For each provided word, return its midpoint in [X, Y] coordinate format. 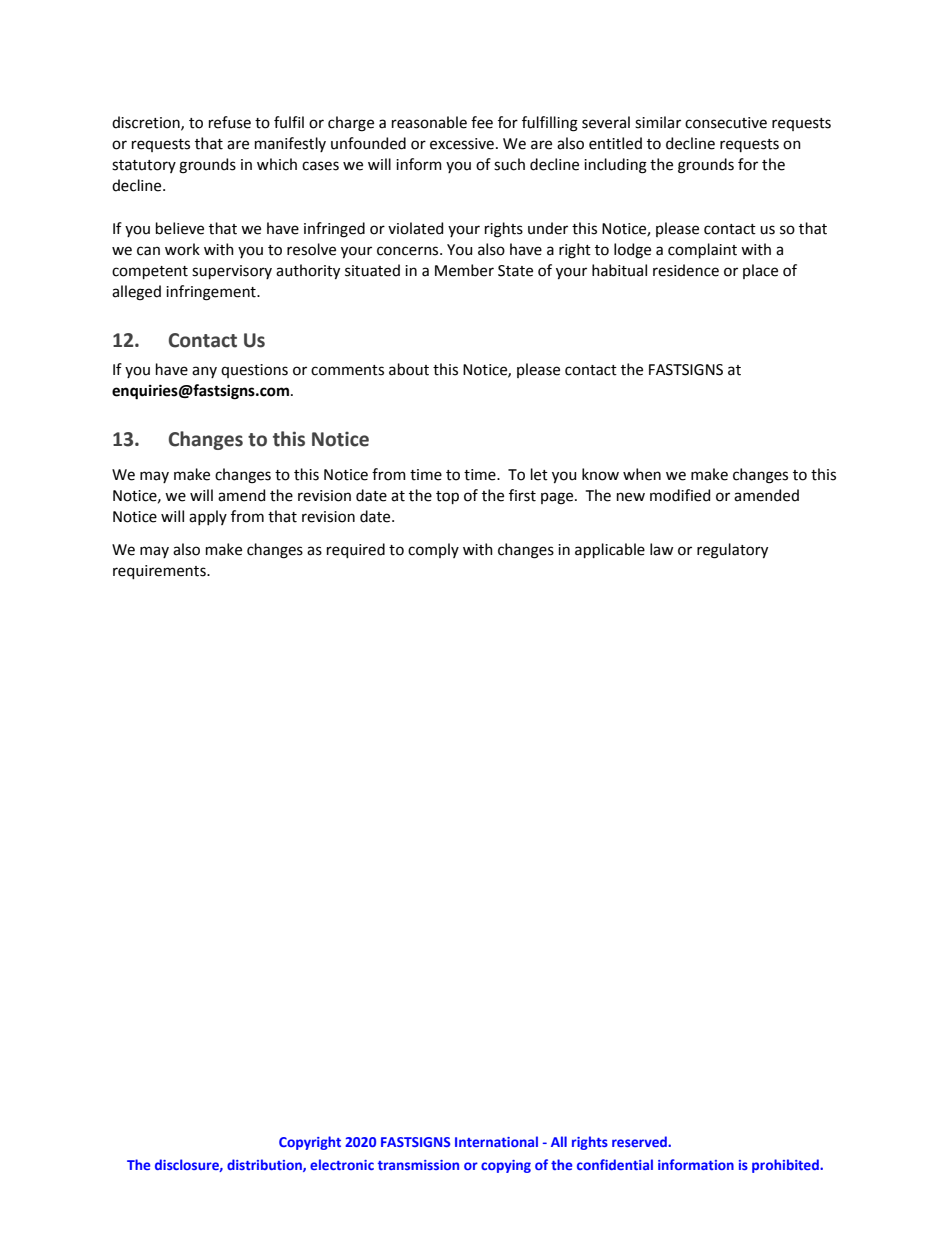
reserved [640, 1141]
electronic [342, 1164]
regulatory [732, 551]
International [496, 1141]
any [204, 372]
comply [433, 550]
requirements [160, 572]
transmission [418, 1165]
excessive [462, 144]
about [409, 369]
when [642, 474]
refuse [230, 122]
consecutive [726, 123]
